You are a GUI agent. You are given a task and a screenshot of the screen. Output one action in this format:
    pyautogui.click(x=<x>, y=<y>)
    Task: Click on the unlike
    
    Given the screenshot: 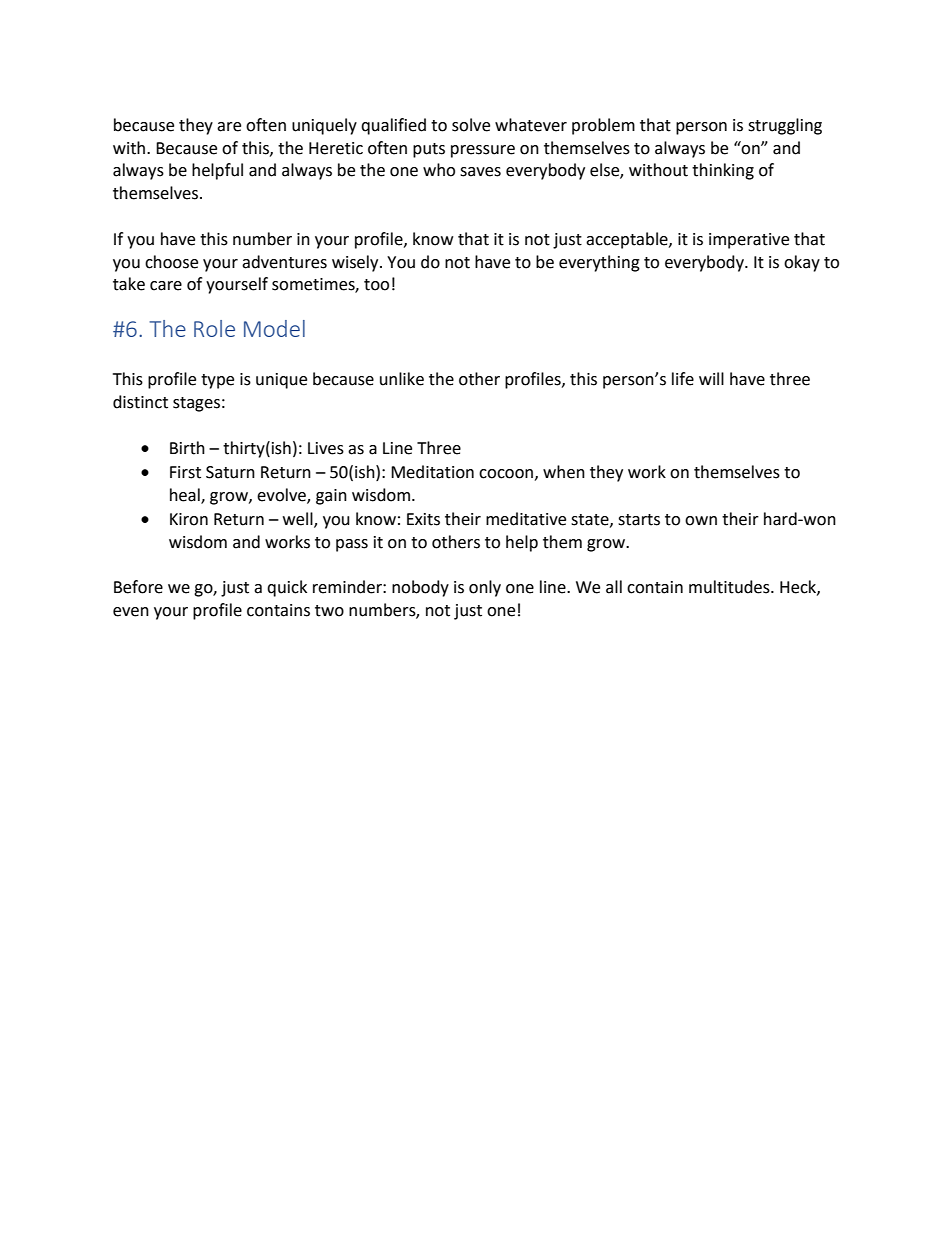 What is the action you would take?
    pyautogui.click(x=402, y=379)
